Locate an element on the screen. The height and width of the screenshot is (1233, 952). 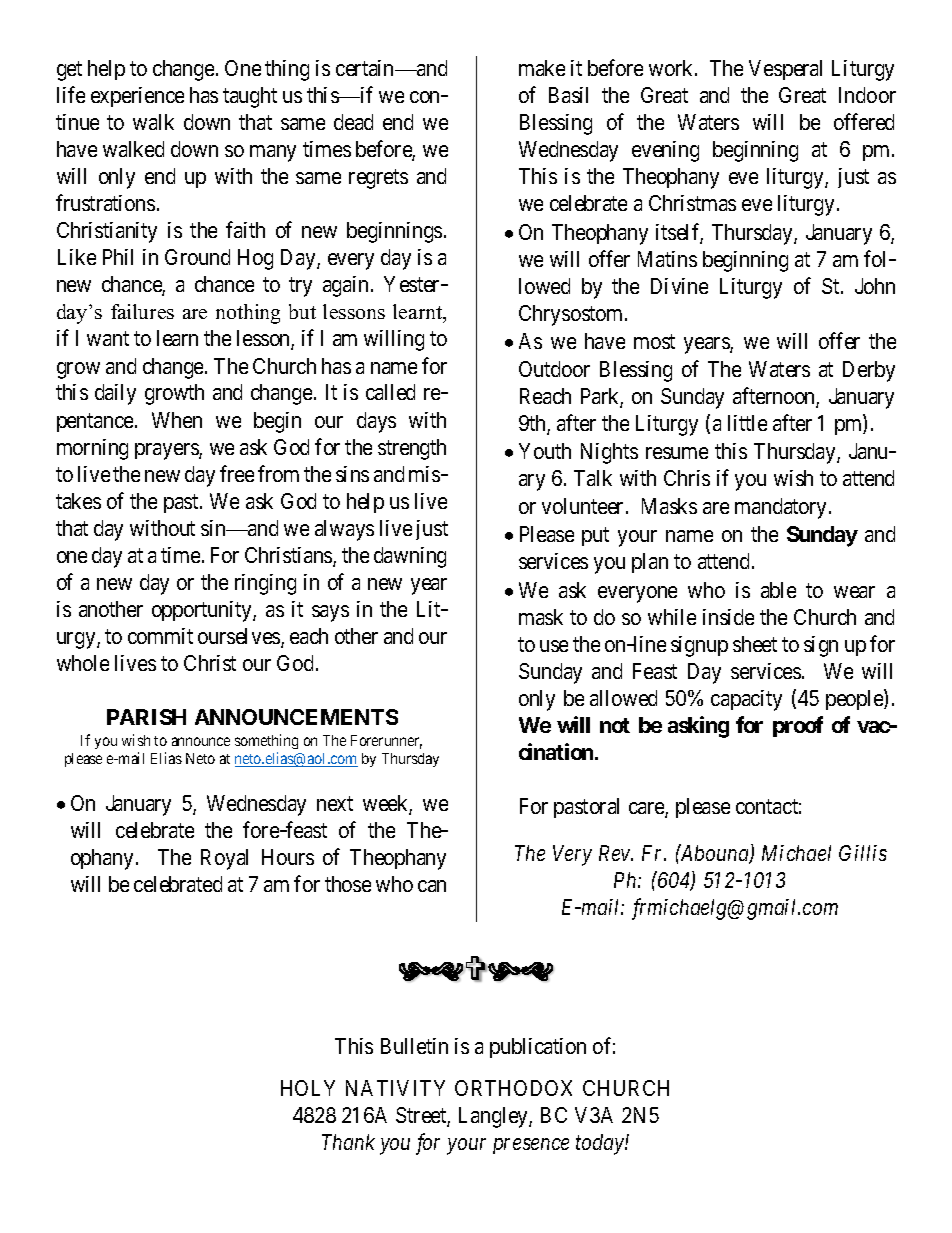
HOLY is located at coordinates (308, 1088).
